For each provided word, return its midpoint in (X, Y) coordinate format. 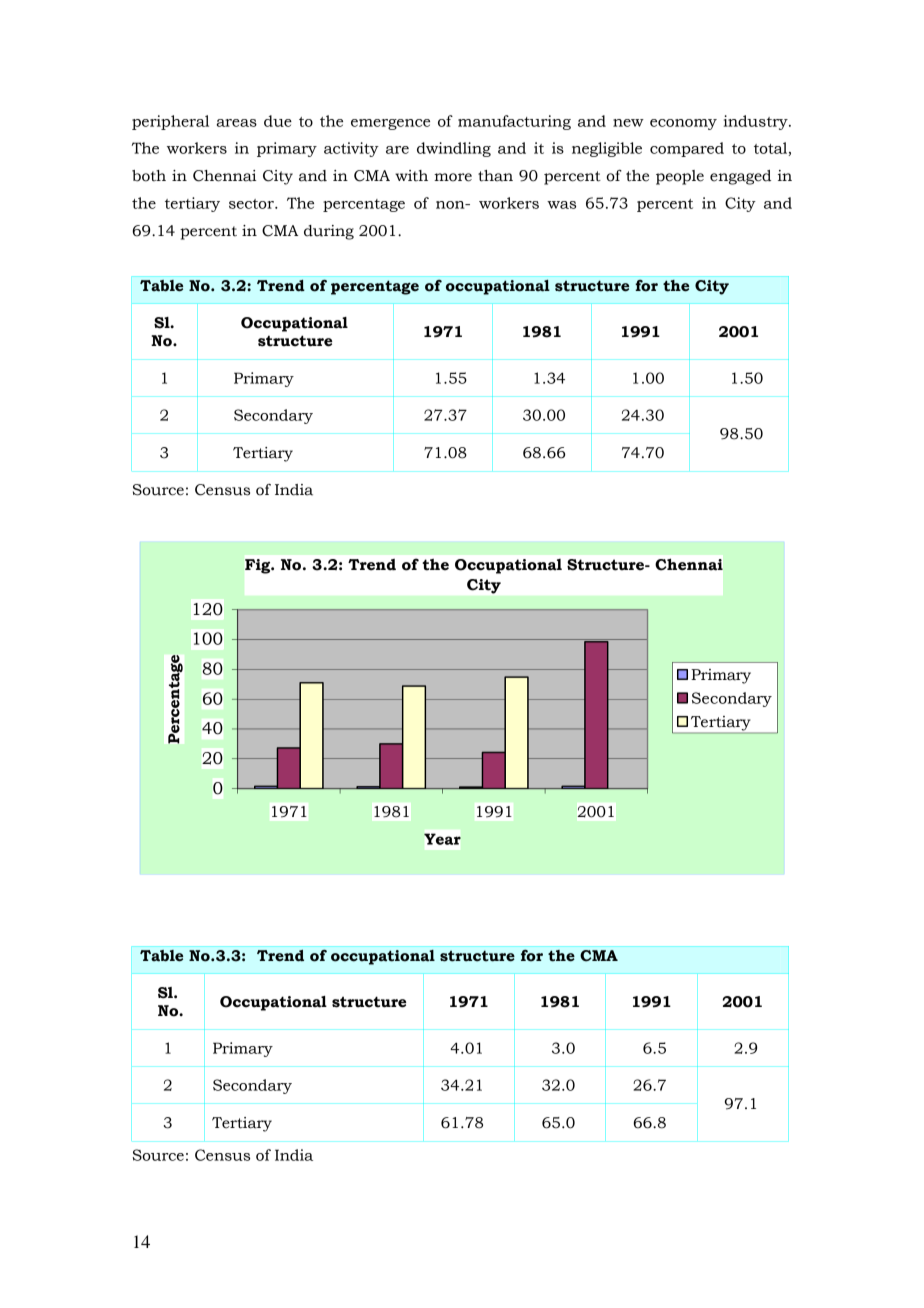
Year (442, 839)
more (453, 177)
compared (687, 149)
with (411, 176)
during (329, 232)
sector (252, 204)
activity (351, 149)
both (149, 176)
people (680, 177)
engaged (740, 177)
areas (236, 123)
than (495, 176)
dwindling (454, 149)
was (561, 205)
